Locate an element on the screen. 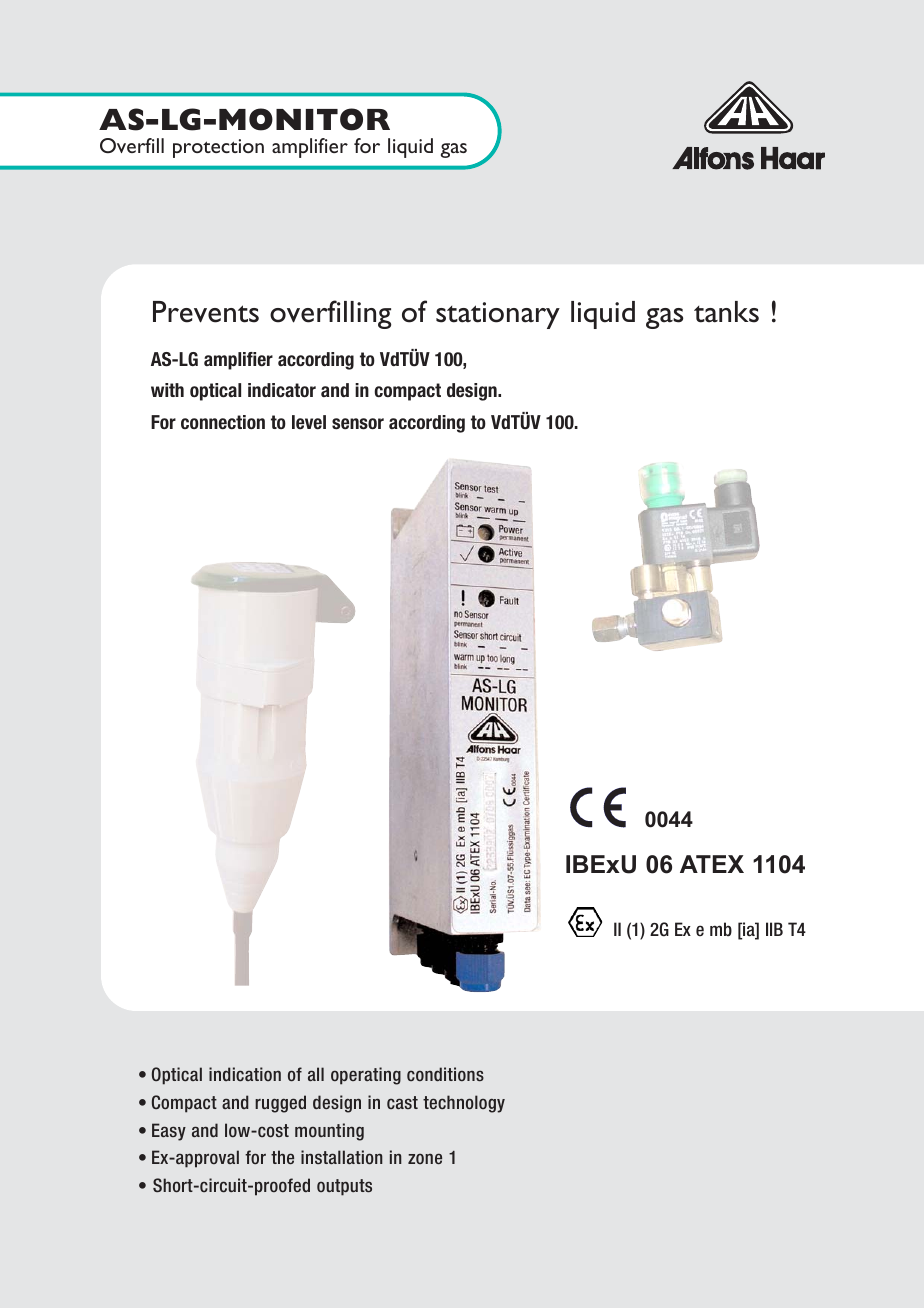 The image size is (924, 1308). stationary is located at coordinates (498, 315).
